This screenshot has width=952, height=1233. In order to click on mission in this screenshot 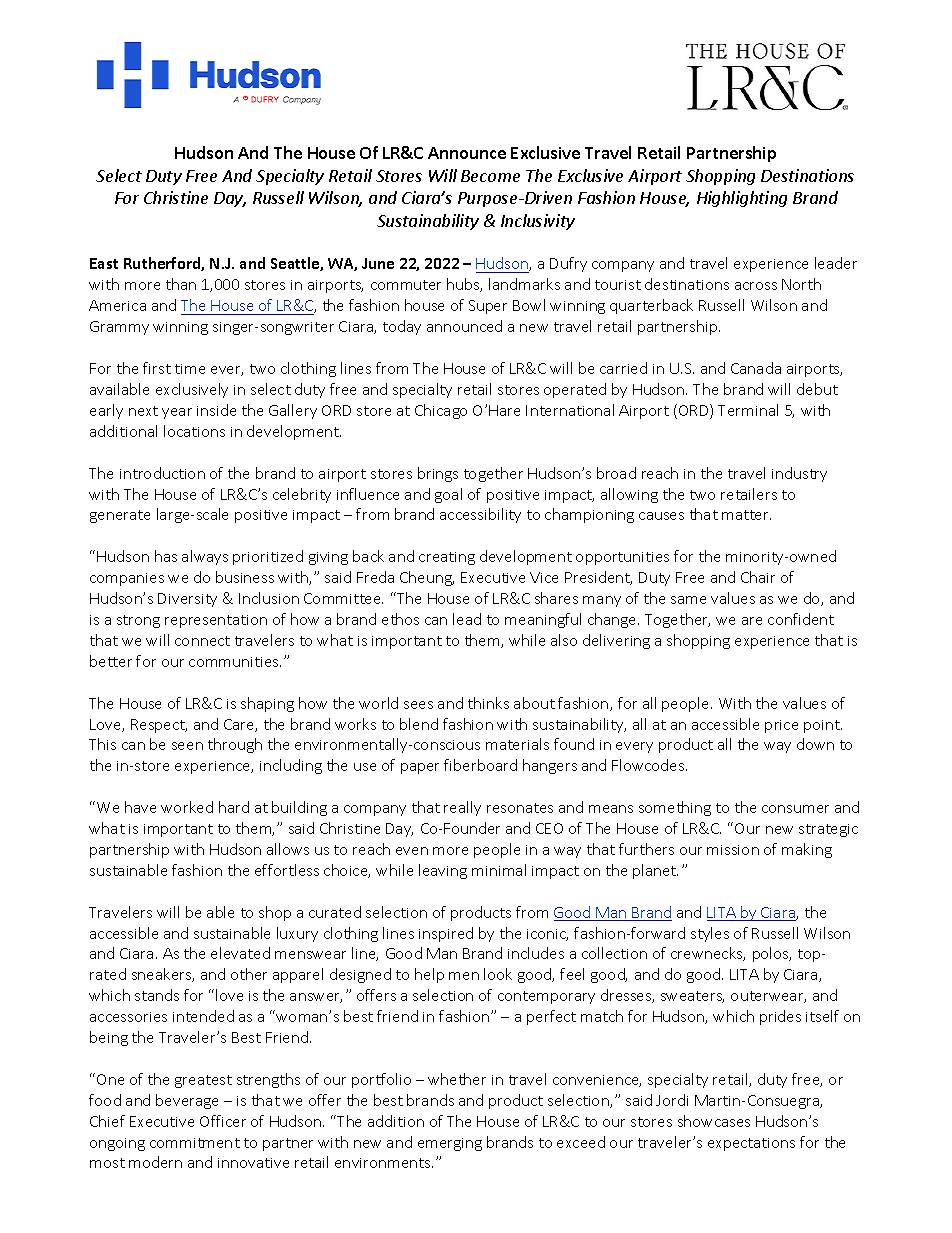, I will do `click(733, 850)`.
